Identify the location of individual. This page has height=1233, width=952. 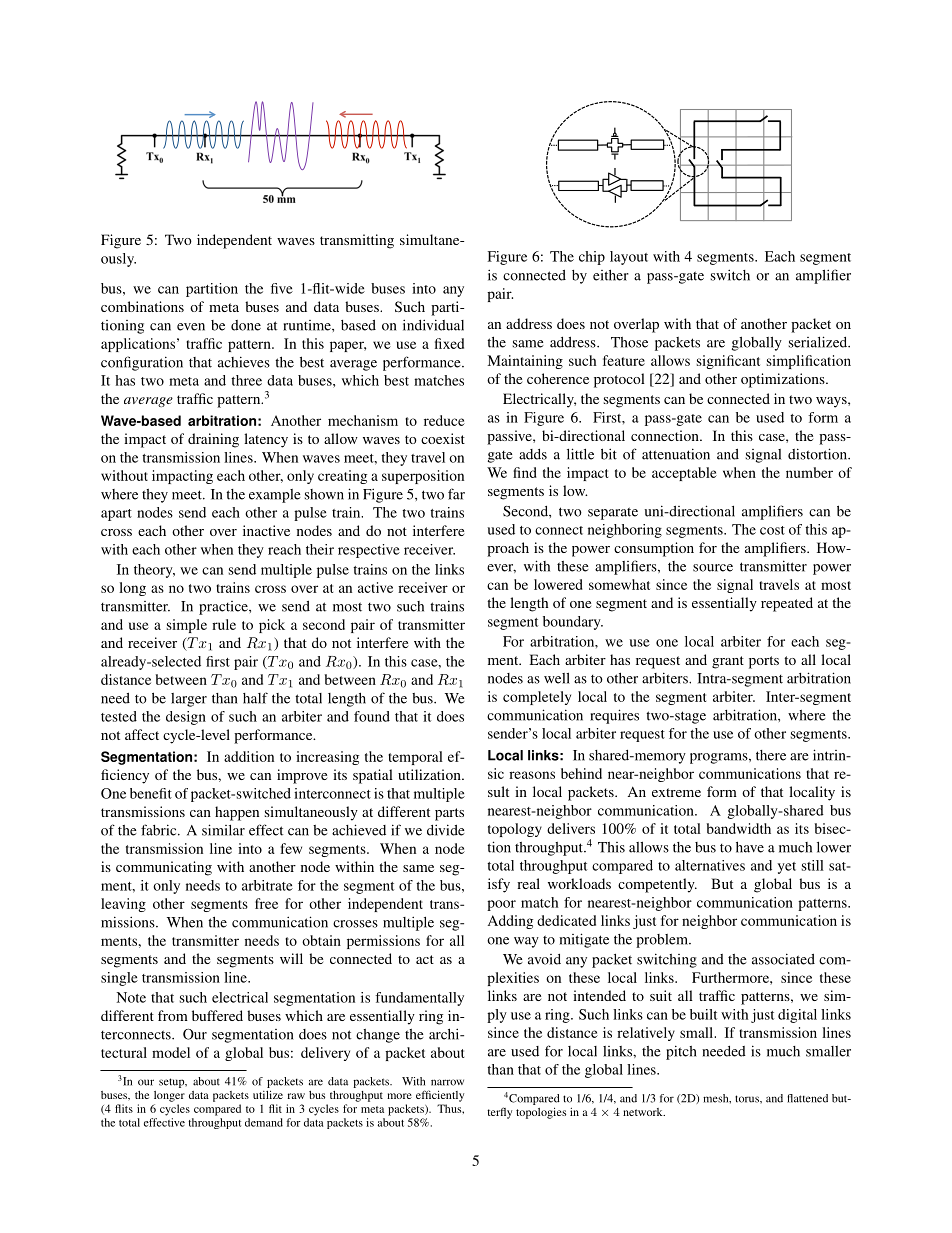
(433, 325).
